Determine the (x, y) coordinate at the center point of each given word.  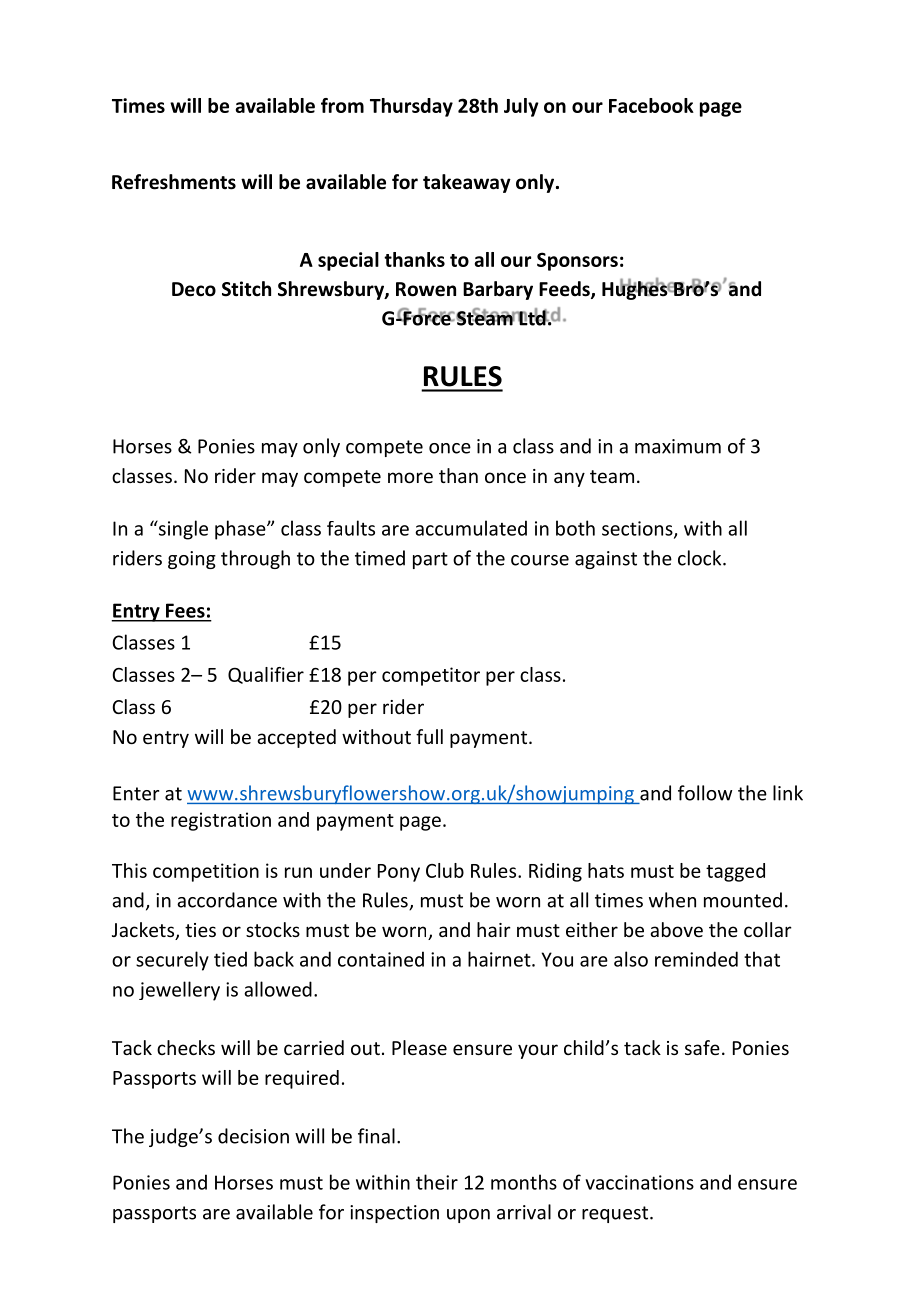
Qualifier (266, 675)
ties (200, 930)
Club (445, 870)
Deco (194, 289)
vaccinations (639, 1182)
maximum (678, 446)
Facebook (651, 105)
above (676, 929)
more (410, 477)
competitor (431, 676)
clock (701, 558)
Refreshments (174, 182)
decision (253, 1136)
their (437, 1182)
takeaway (467, 183)
